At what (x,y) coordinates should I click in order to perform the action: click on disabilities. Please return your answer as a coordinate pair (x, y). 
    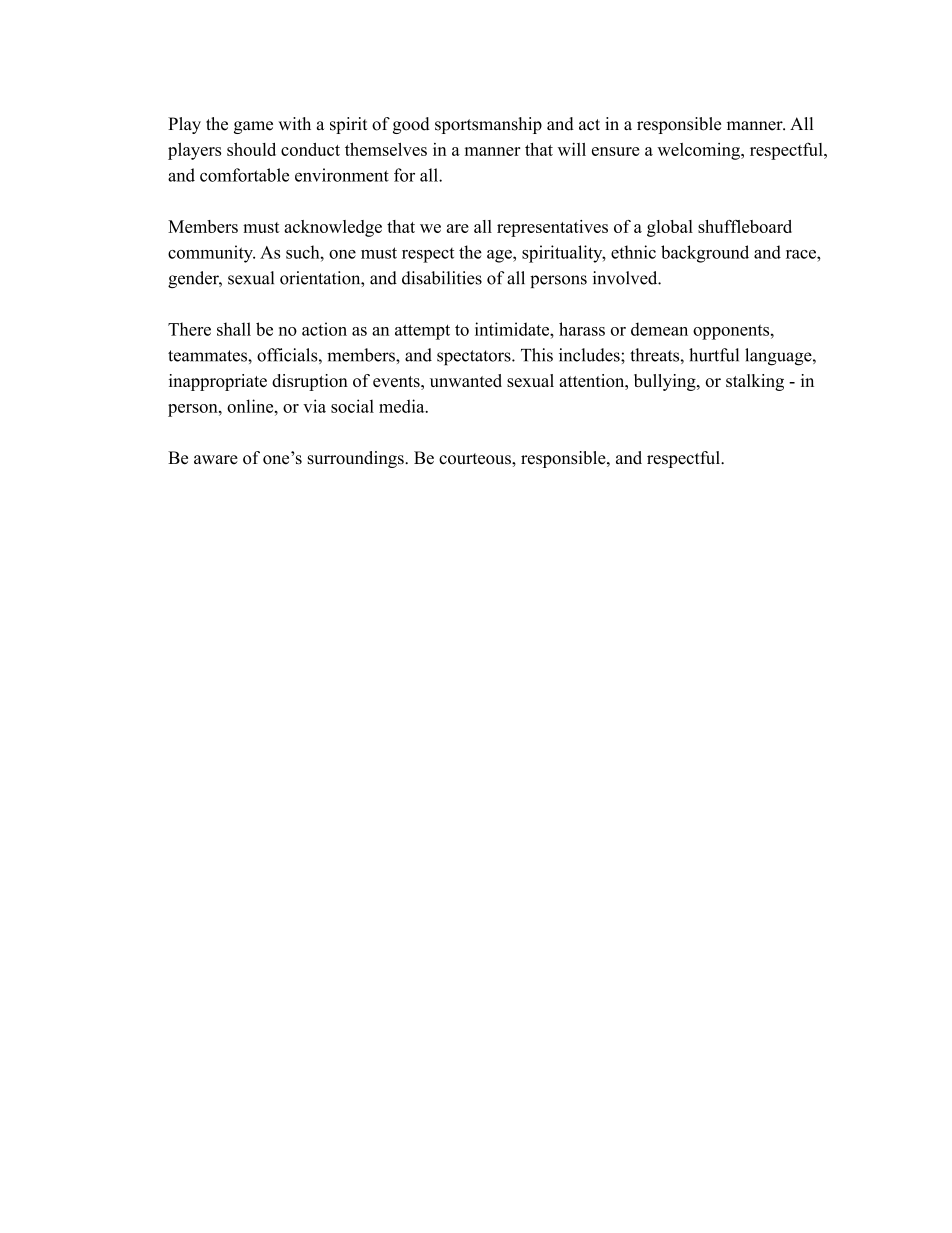
    Looking at the image, I should click on (442, 278).
